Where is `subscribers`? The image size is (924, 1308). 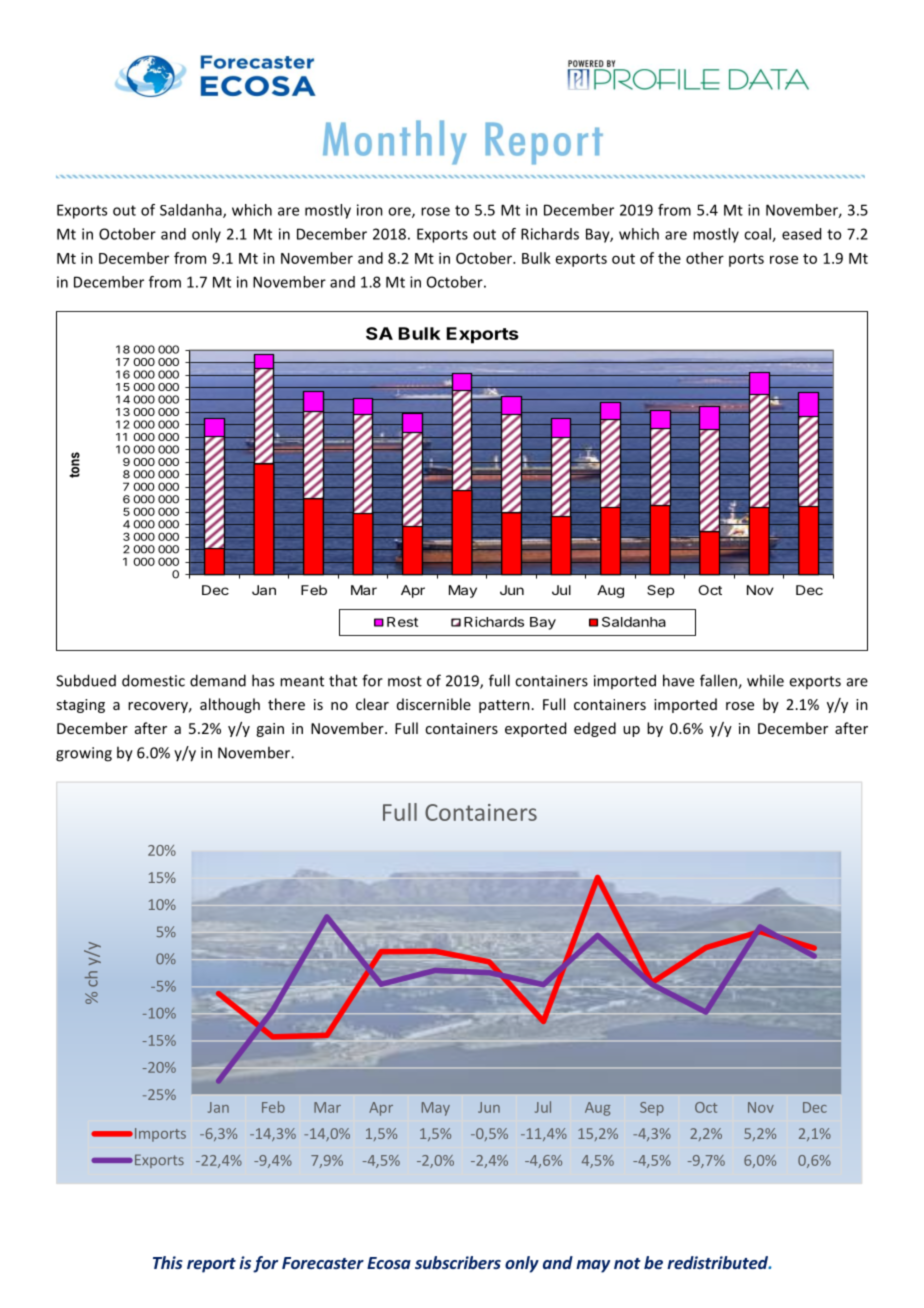 subscribers is located at coordinates (458, 1262).
